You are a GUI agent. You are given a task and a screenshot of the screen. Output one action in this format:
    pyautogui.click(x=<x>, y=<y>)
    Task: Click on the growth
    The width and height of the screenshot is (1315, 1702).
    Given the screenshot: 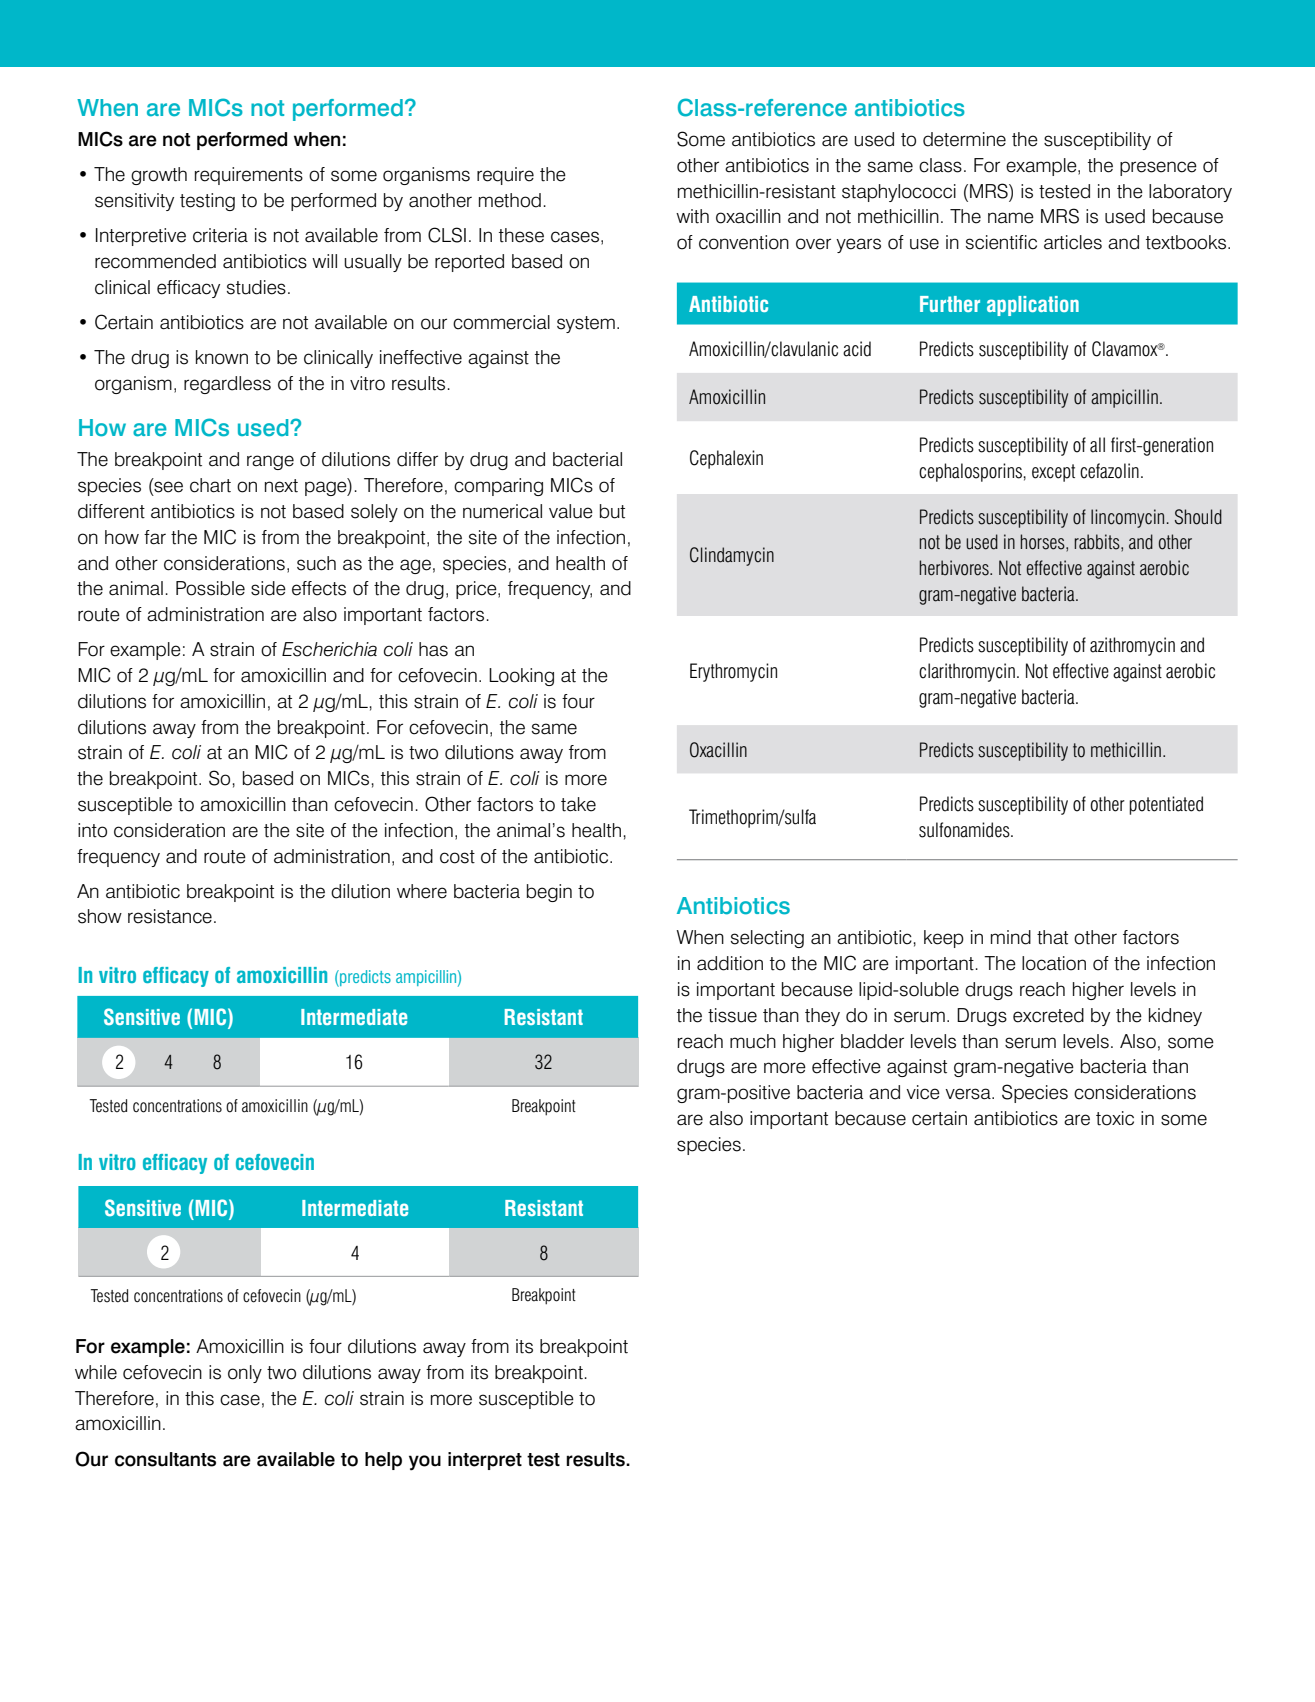 What is the action you would take?
    pyautogui.click(x=159, y=176)
